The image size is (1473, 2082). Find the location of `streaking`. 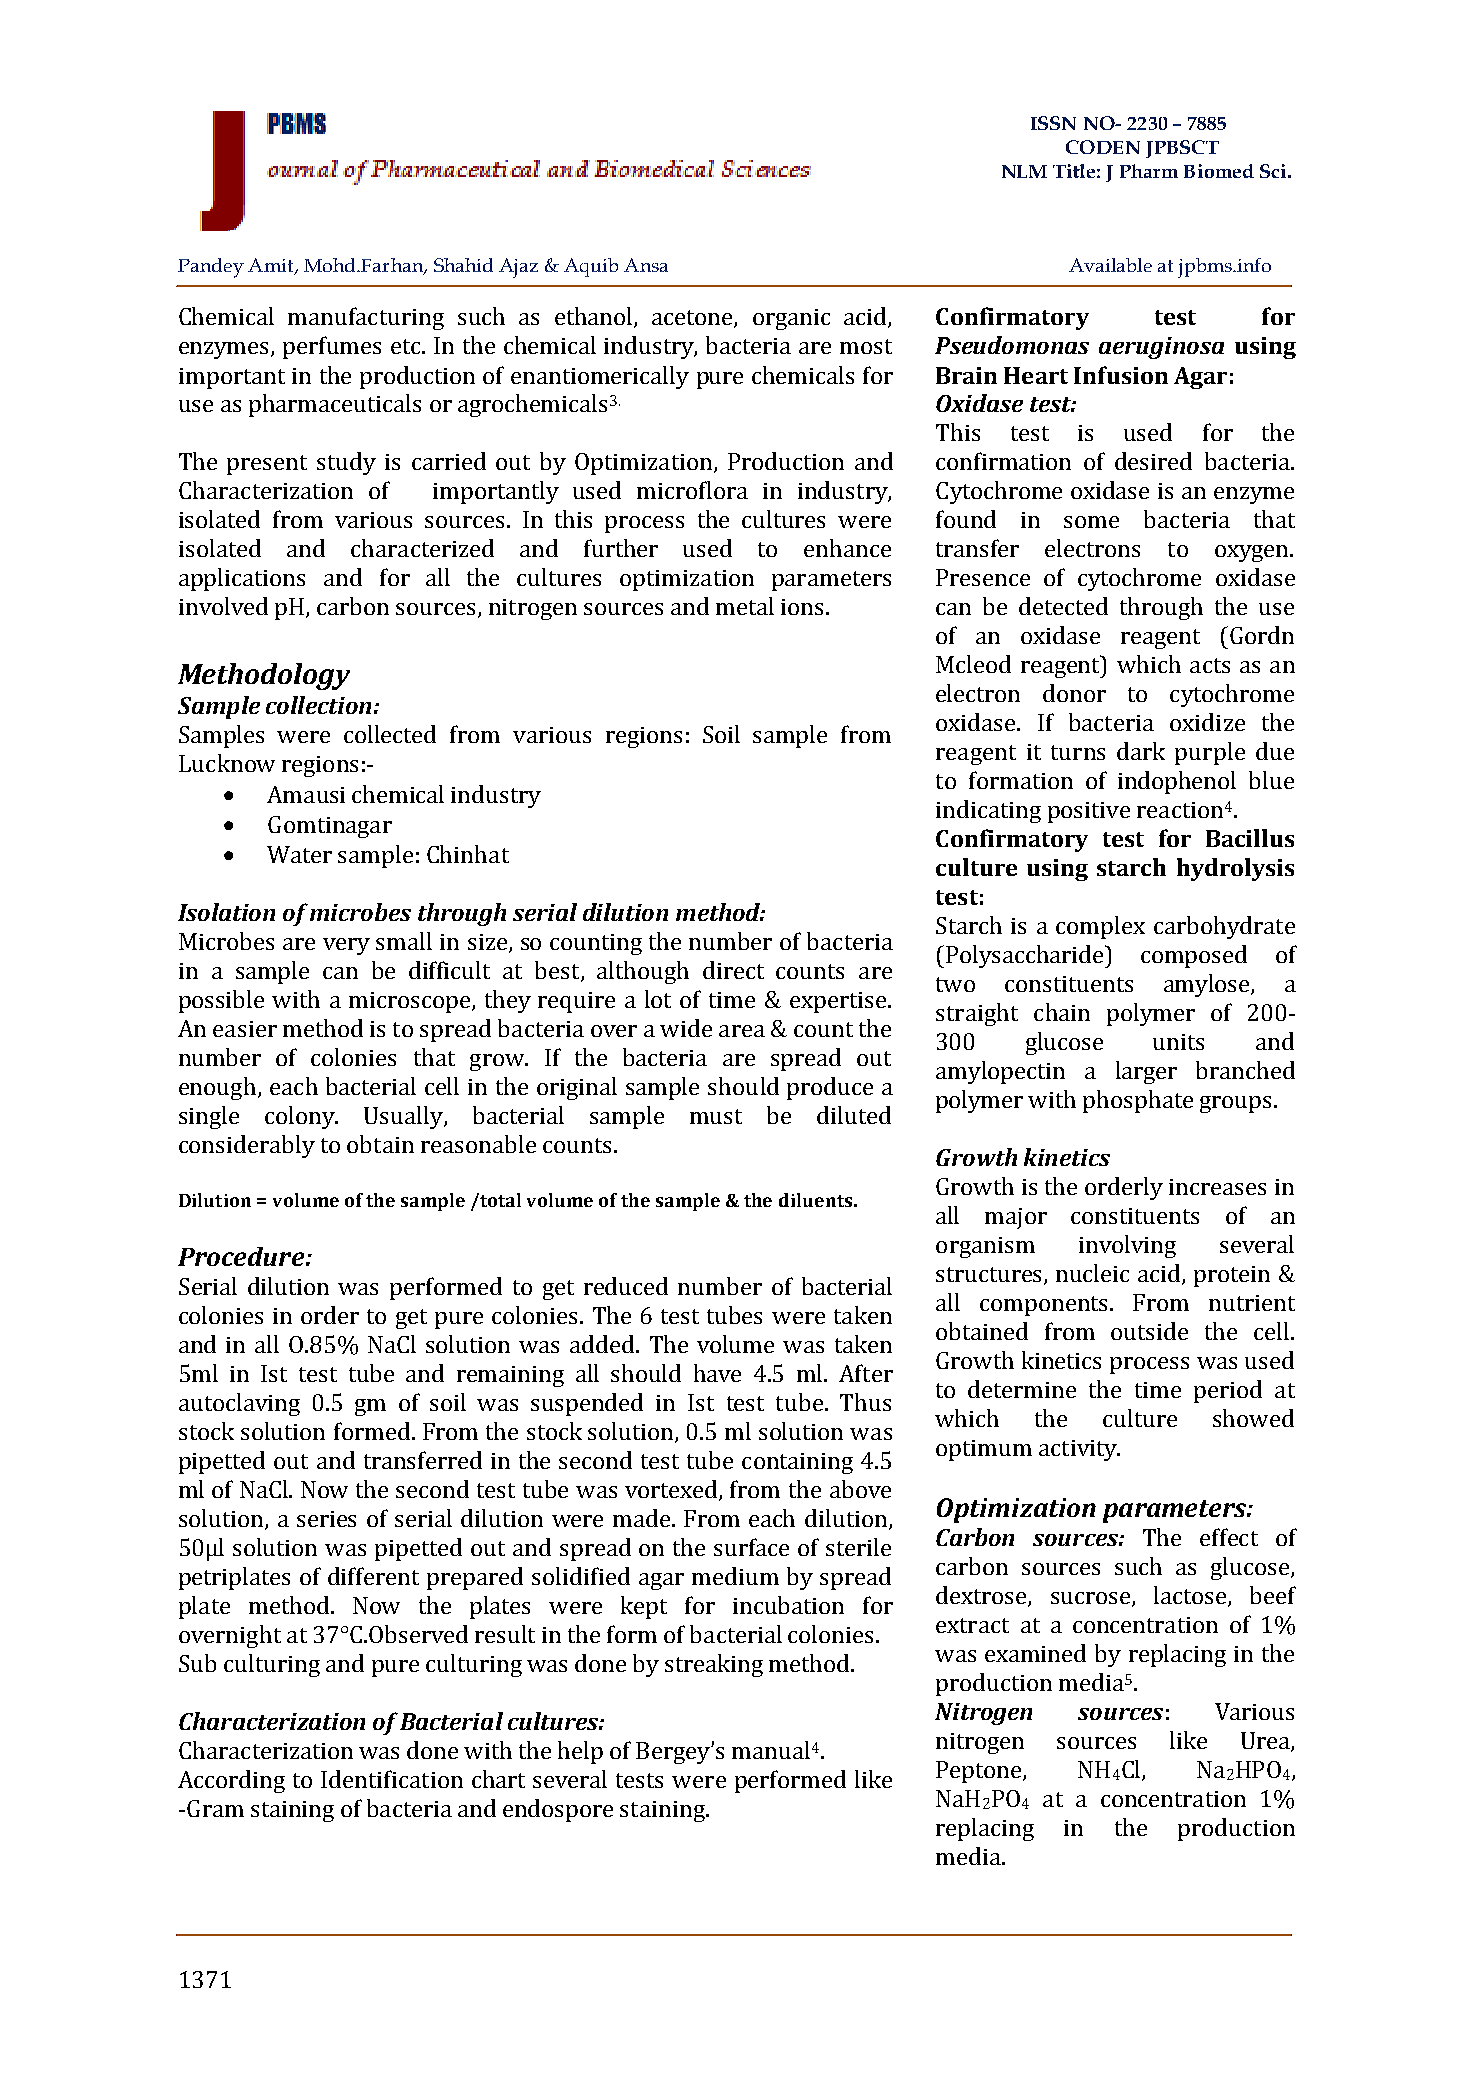

streaking is located at coordinates (714, 1665).
